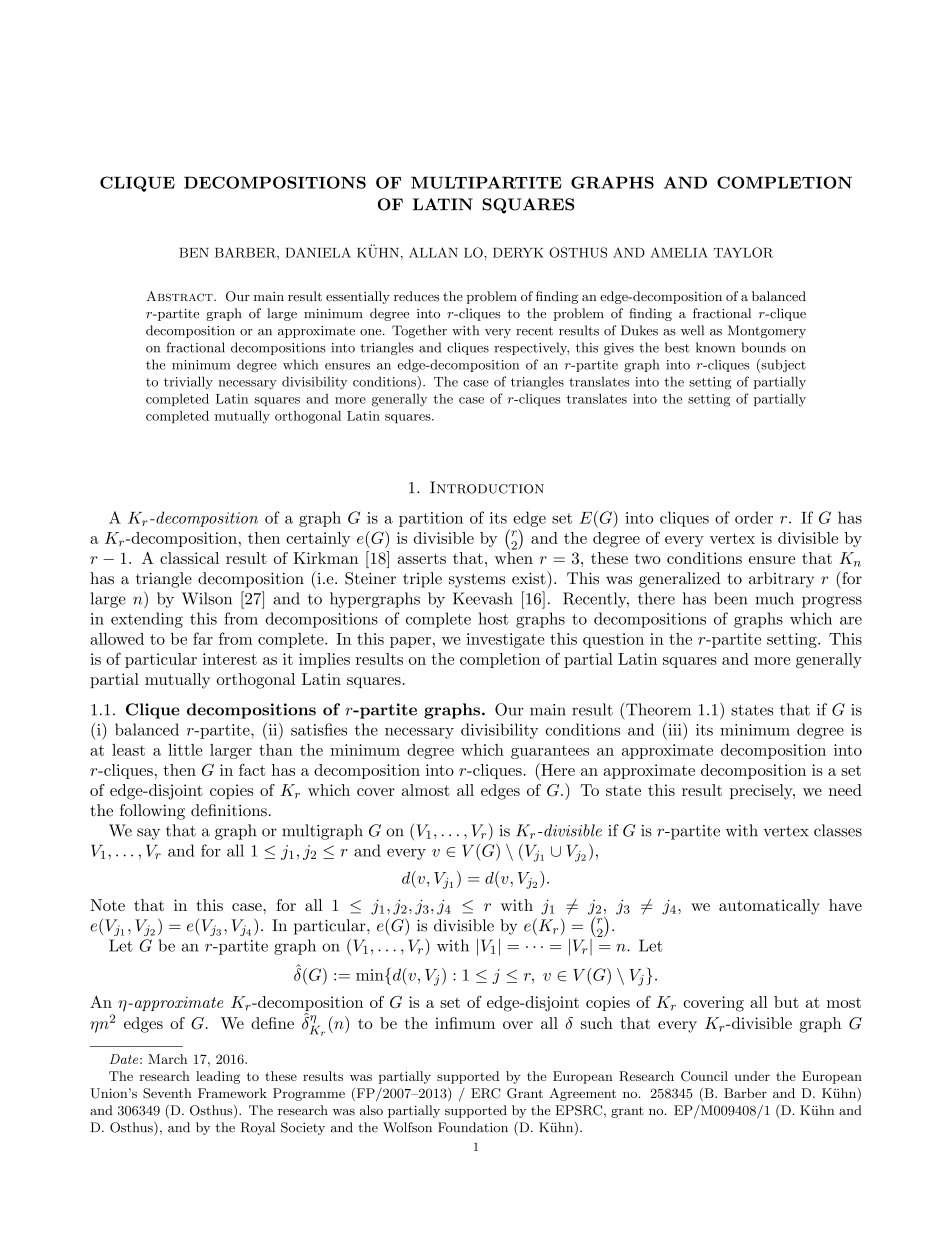 The image size is (952, 1233). I want to click on classical, so click(189, 558).
